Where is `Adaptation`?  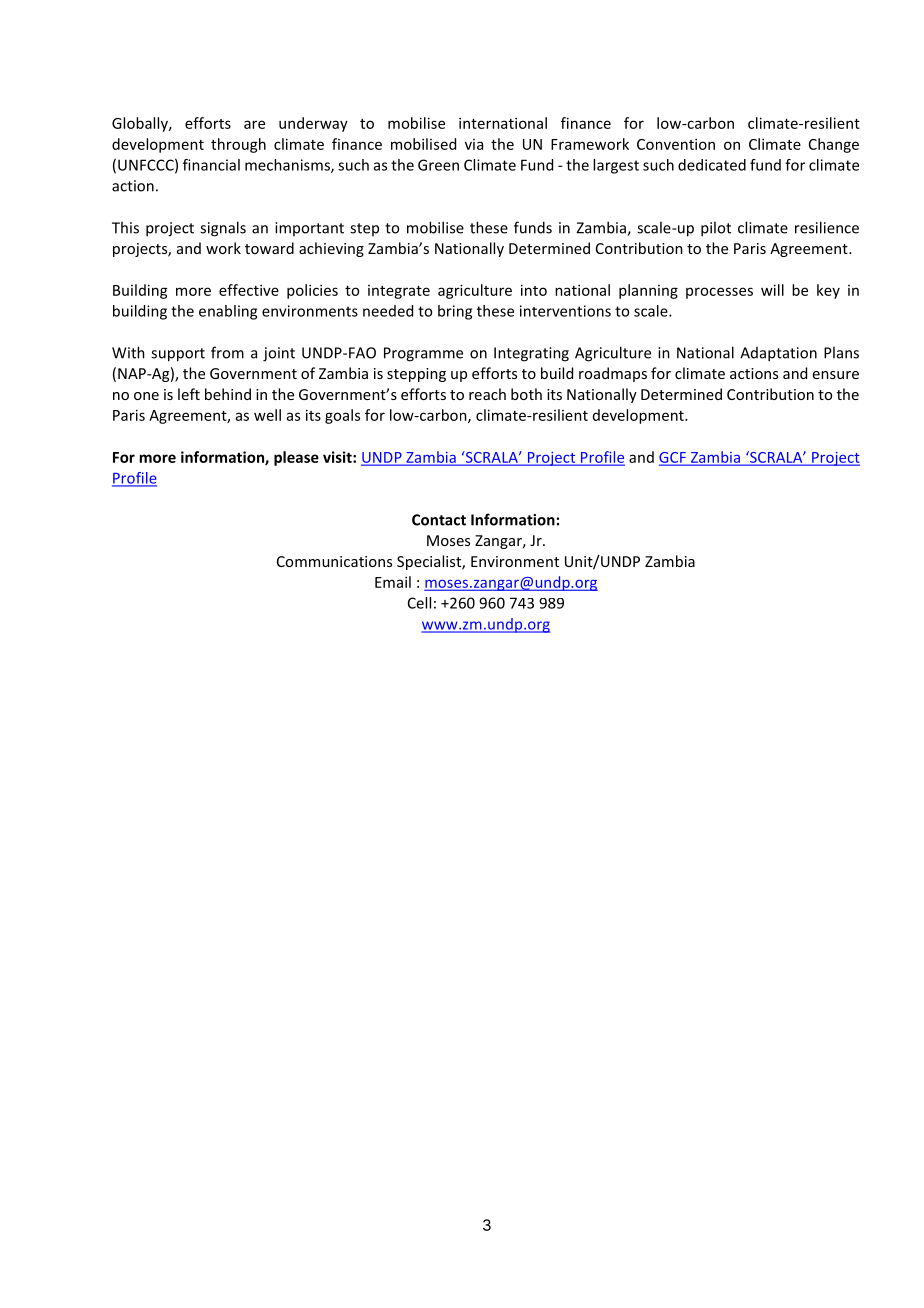
Adaptation is located at coordinates (778, 354).
